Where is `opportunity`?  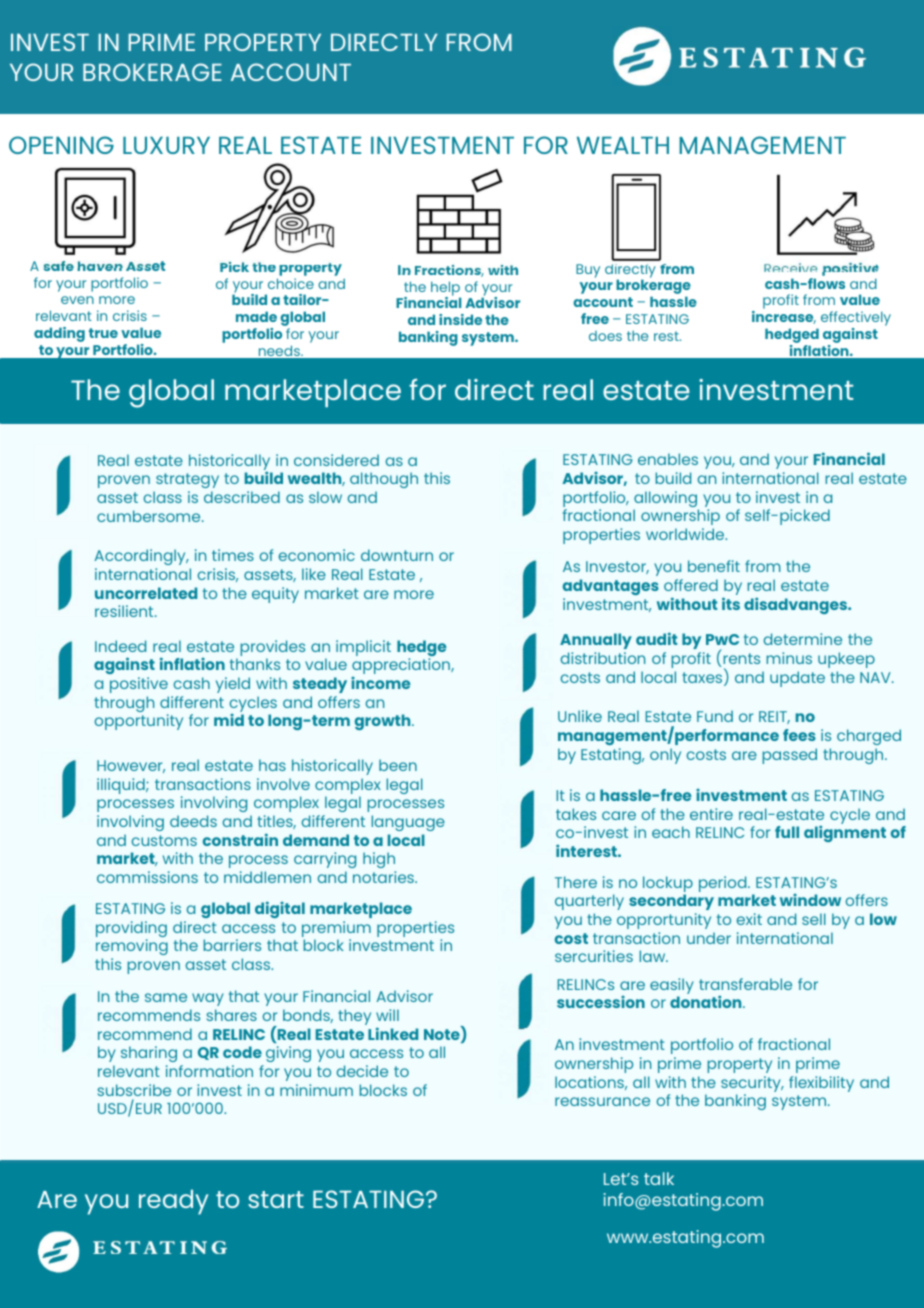 opportunity is located at coordinates (139, 722).
